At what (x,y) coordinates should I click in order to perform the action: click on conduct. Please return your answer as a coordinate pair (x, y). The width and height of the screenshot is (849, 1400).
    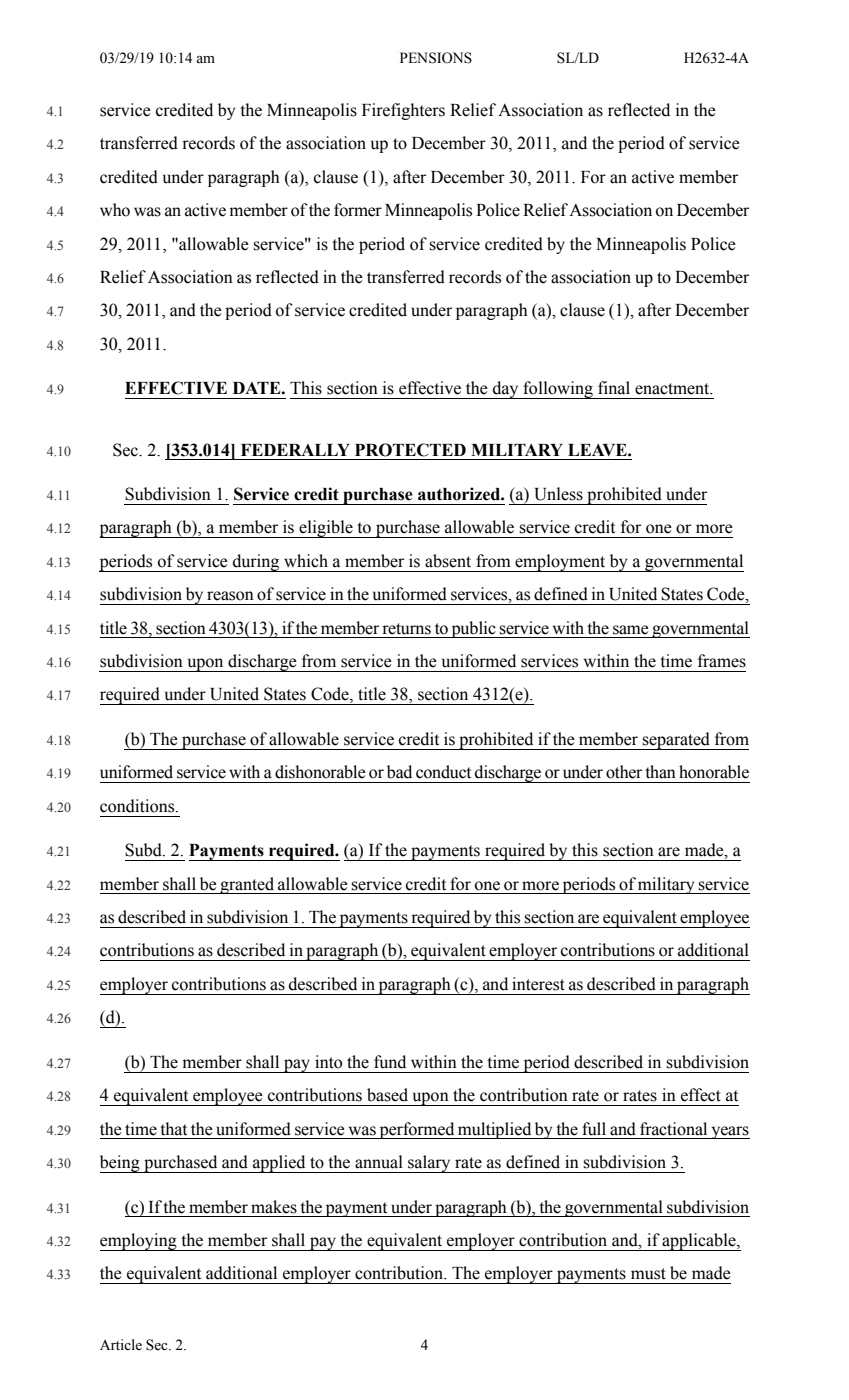
    Looking at the image, I should click on (443, 772).
